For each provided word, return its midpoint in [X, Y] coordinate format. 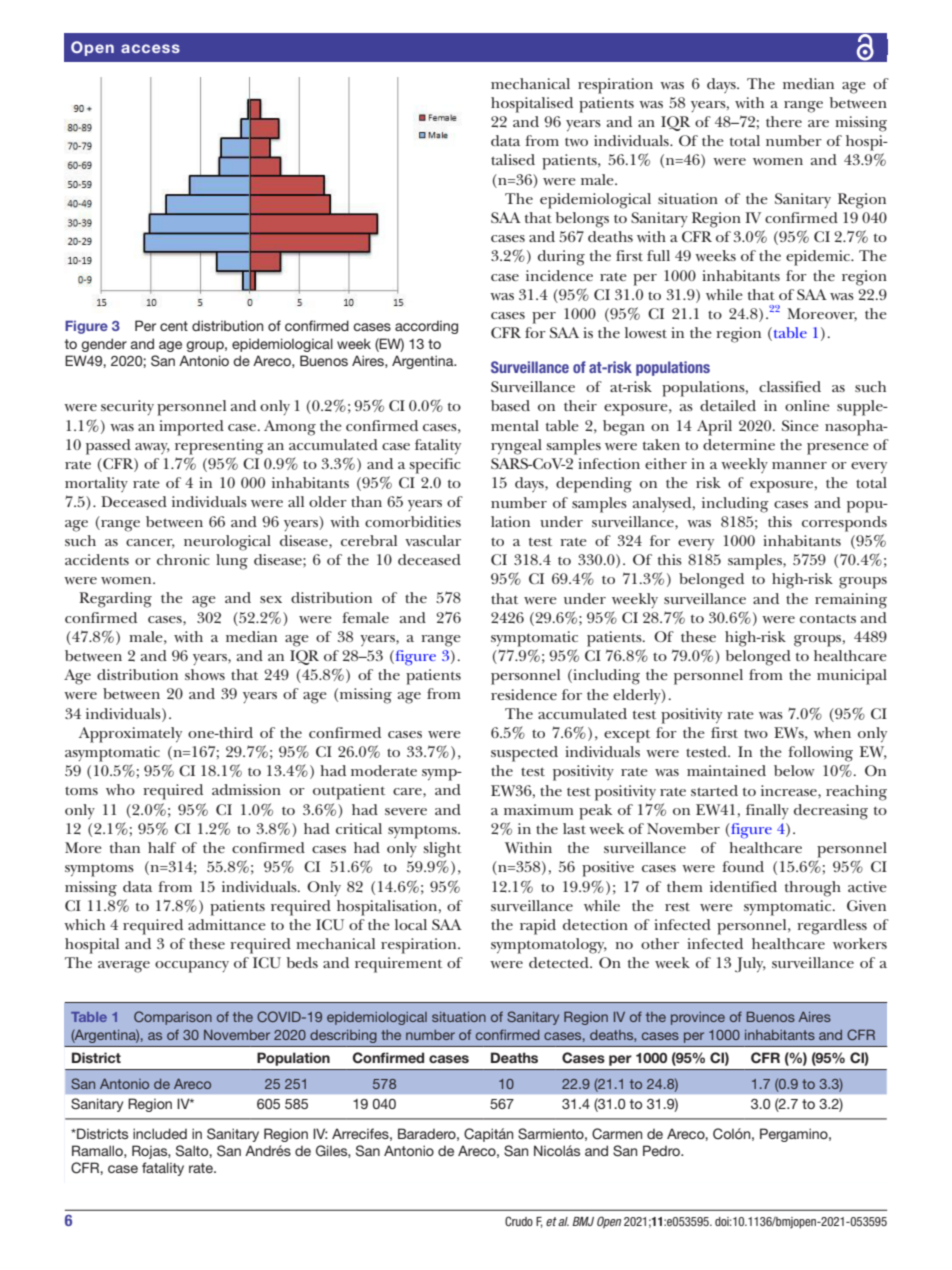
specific [434, 466]
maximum [539, 809]
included [160, 1133]
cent [174, 326]
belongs [582, 220]
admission [246, 789]
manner [799, 465]
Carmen [617, 1134]
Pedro [663, 1150]
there [784, 121]
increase [790, 790]
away [152, 448]
